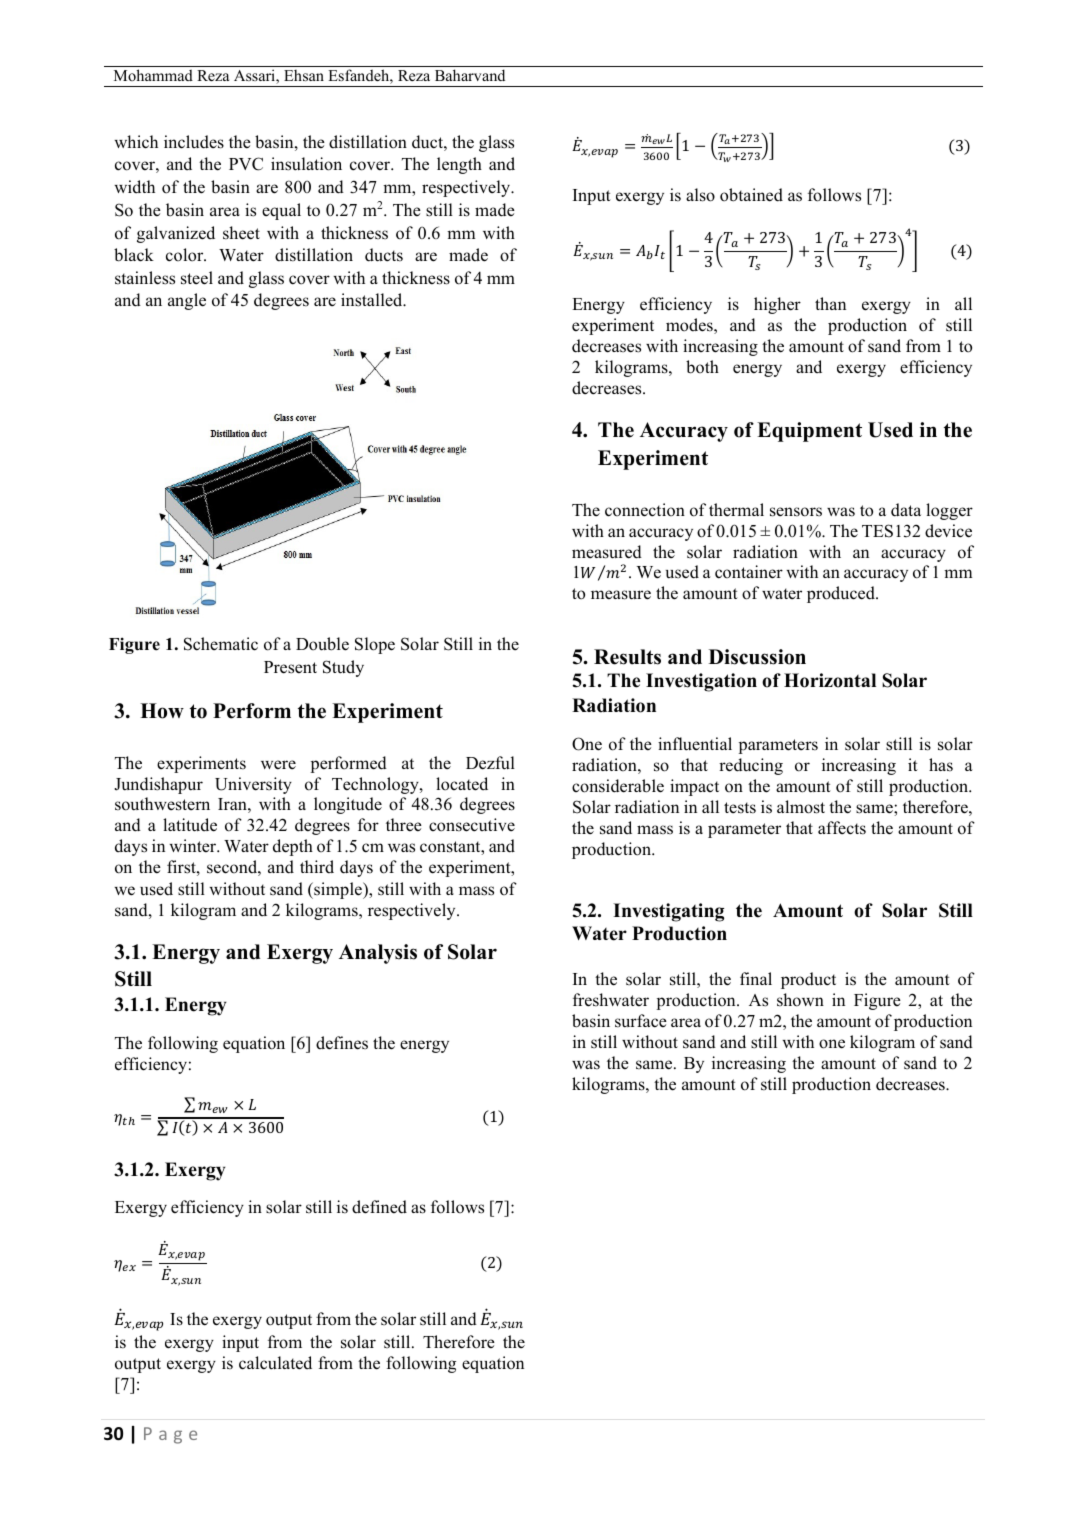 The width and height of the screenshot is (1086, 1536). What do you see at coordinates (459, 165) in the screenshot?
I see `length` at bounding box center [459, 165].
